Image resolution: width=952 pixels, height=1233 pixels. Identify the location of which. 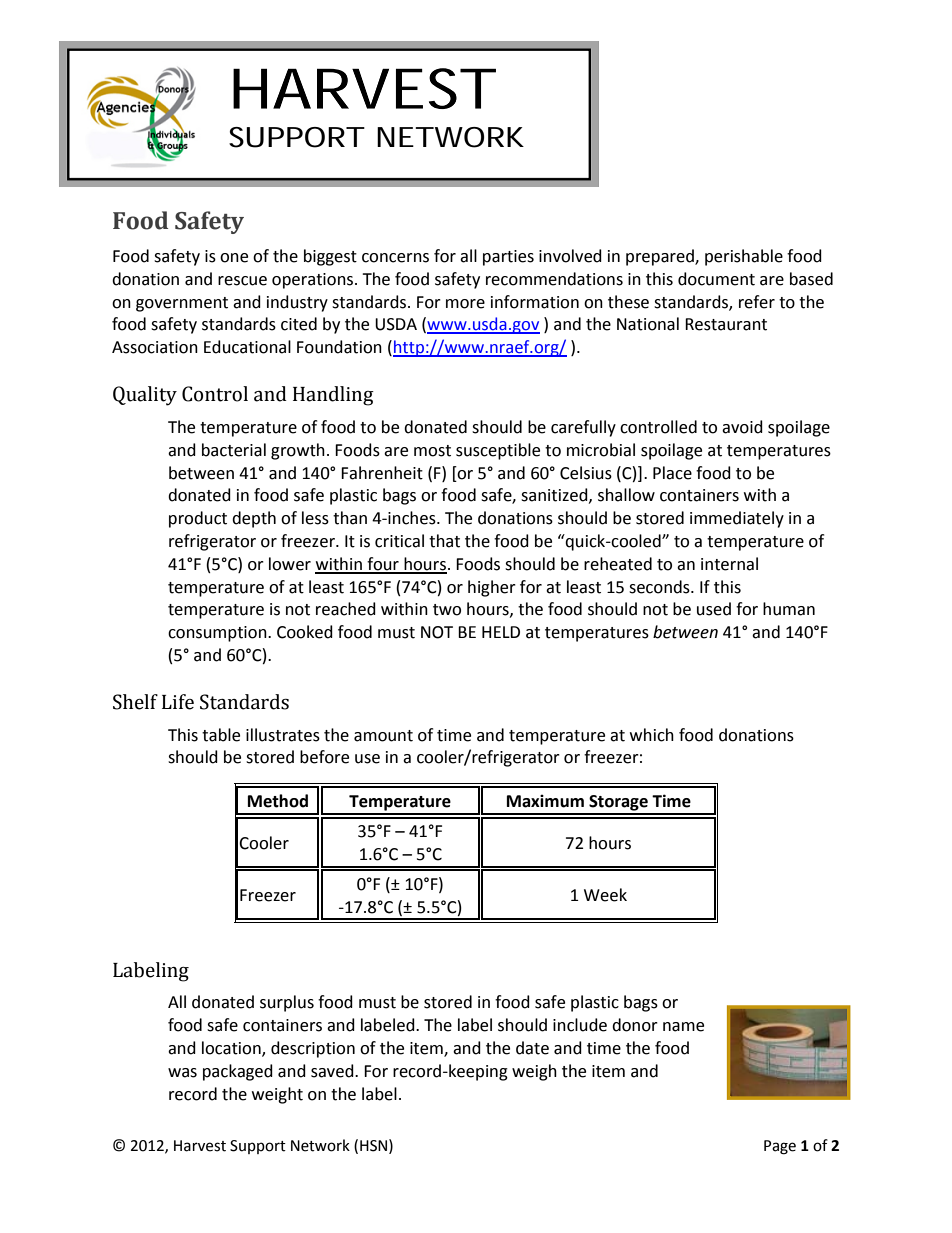
(652, 735).
